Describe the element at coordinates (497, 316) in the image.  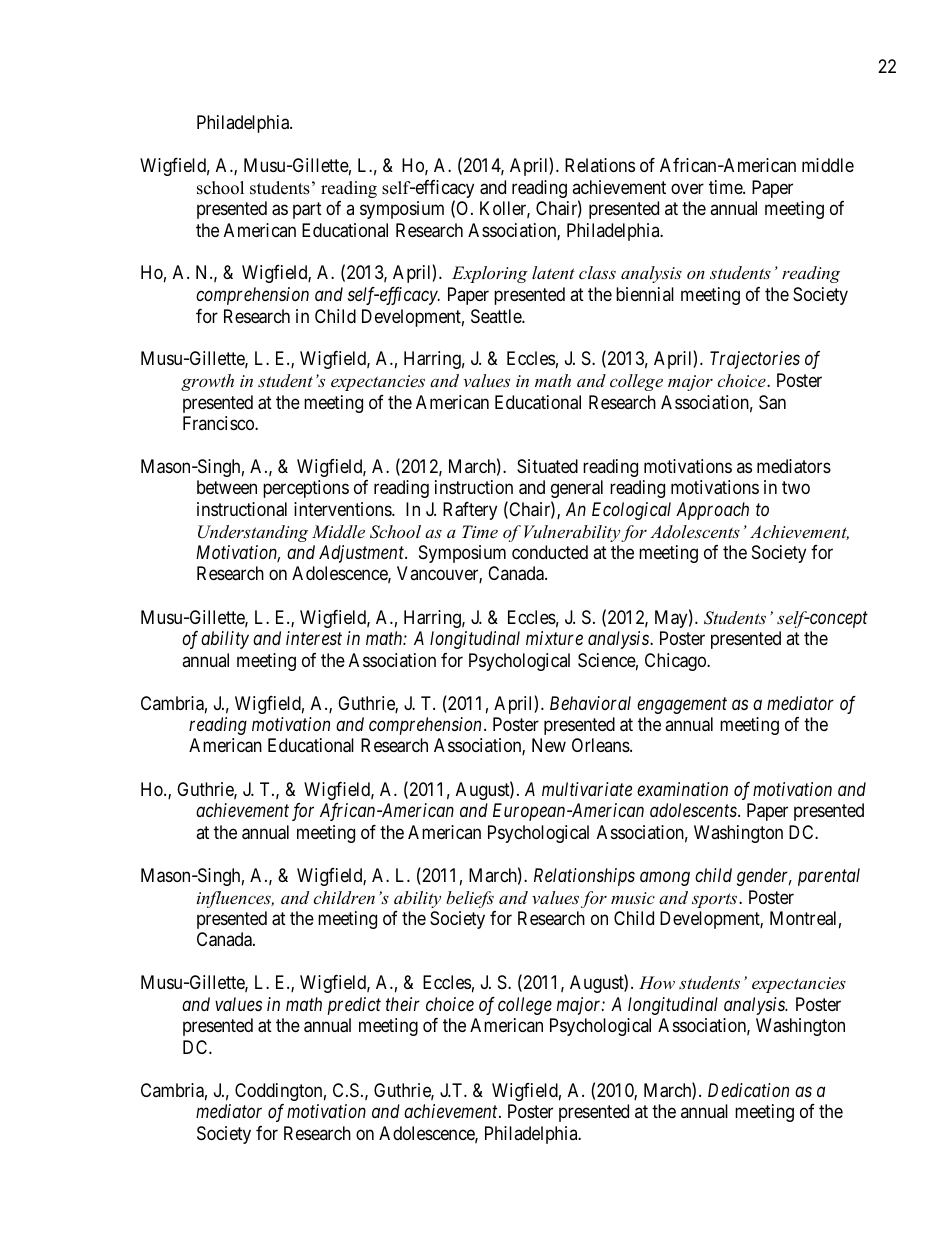
I see `Seattle` at that location.
